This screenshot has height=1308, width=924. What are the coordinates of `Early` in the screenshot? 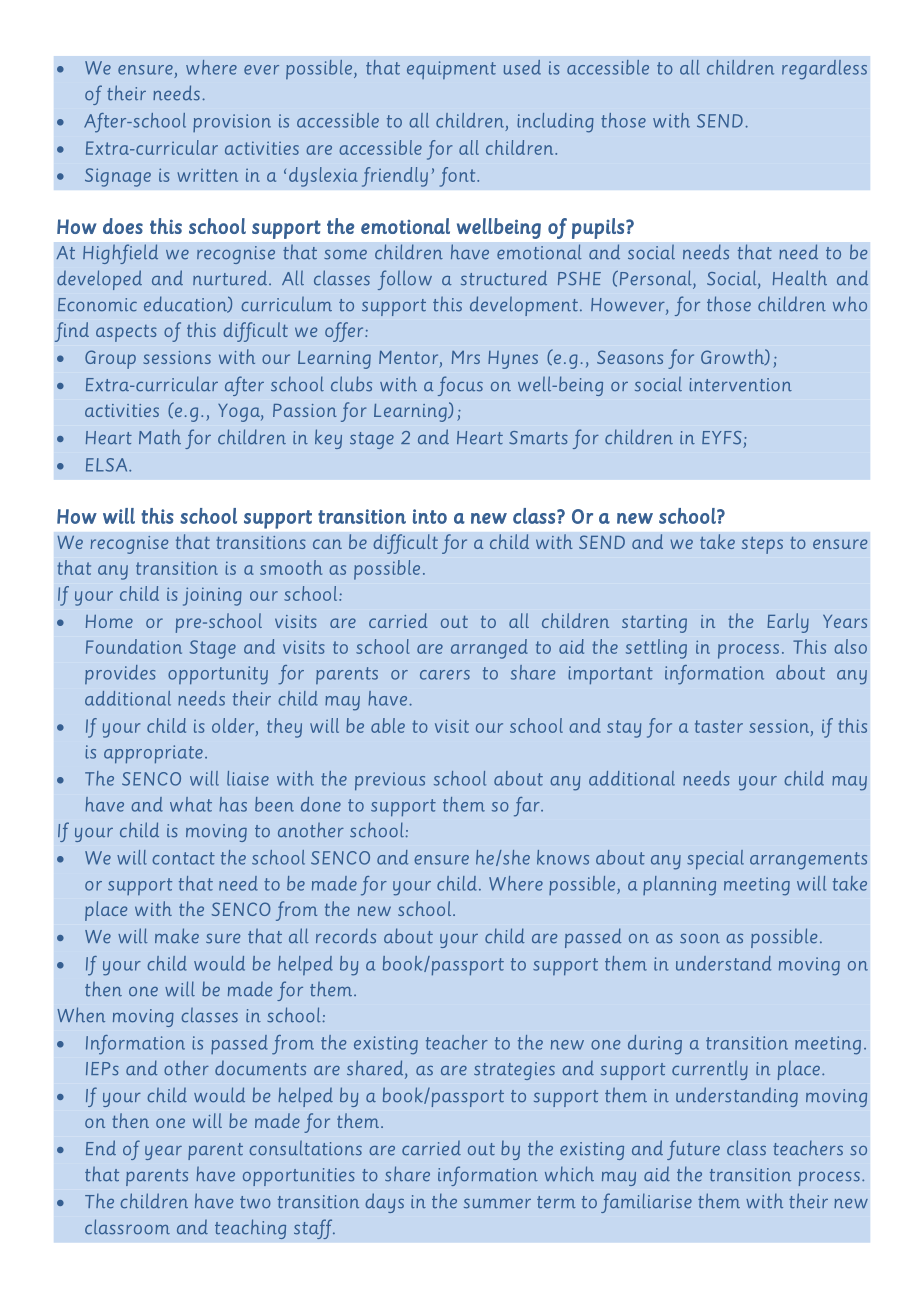 It's located at (788, 623).
